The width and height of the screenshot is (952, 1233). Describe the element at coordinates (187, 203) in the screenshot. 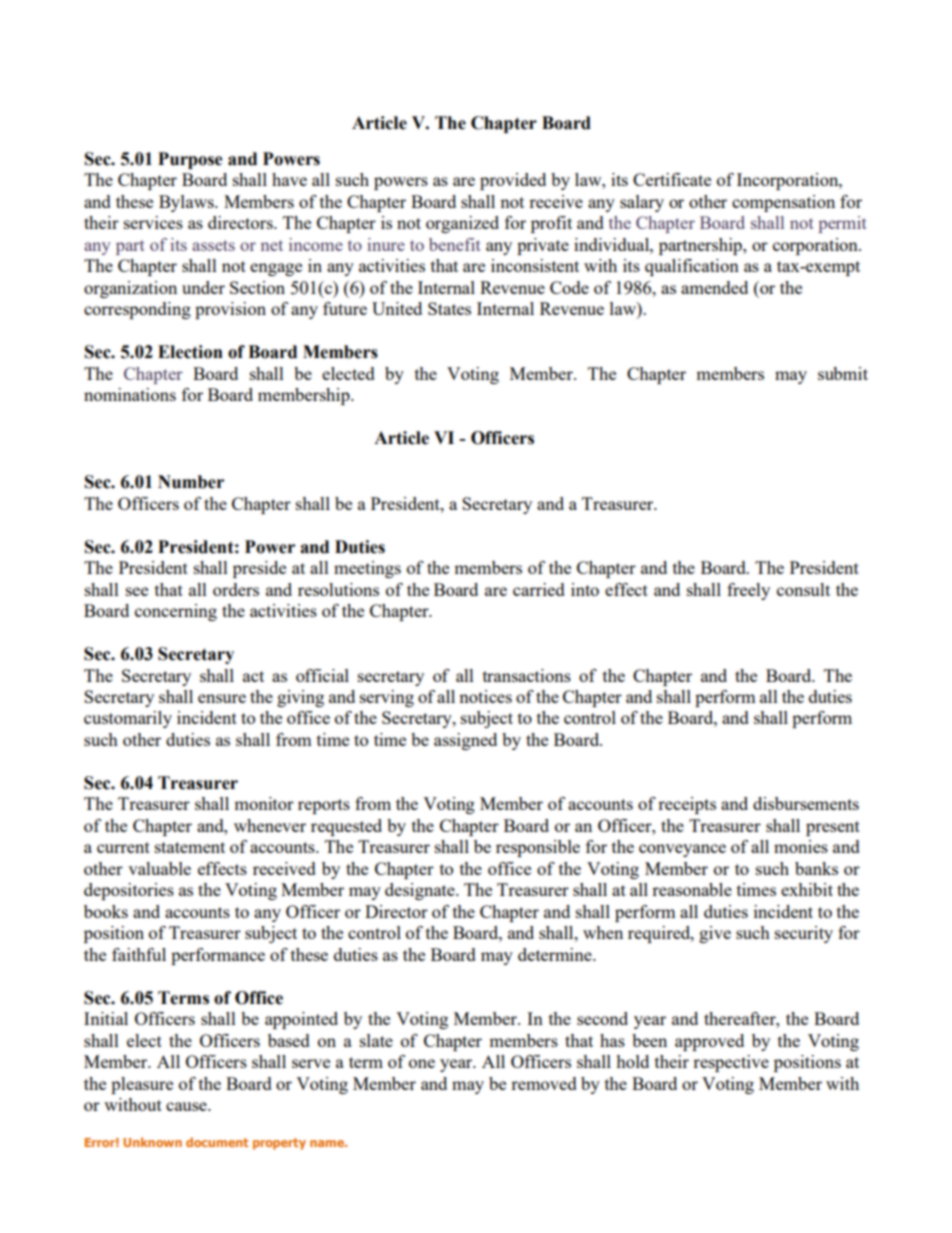

I see `Bylaws` at that location.
